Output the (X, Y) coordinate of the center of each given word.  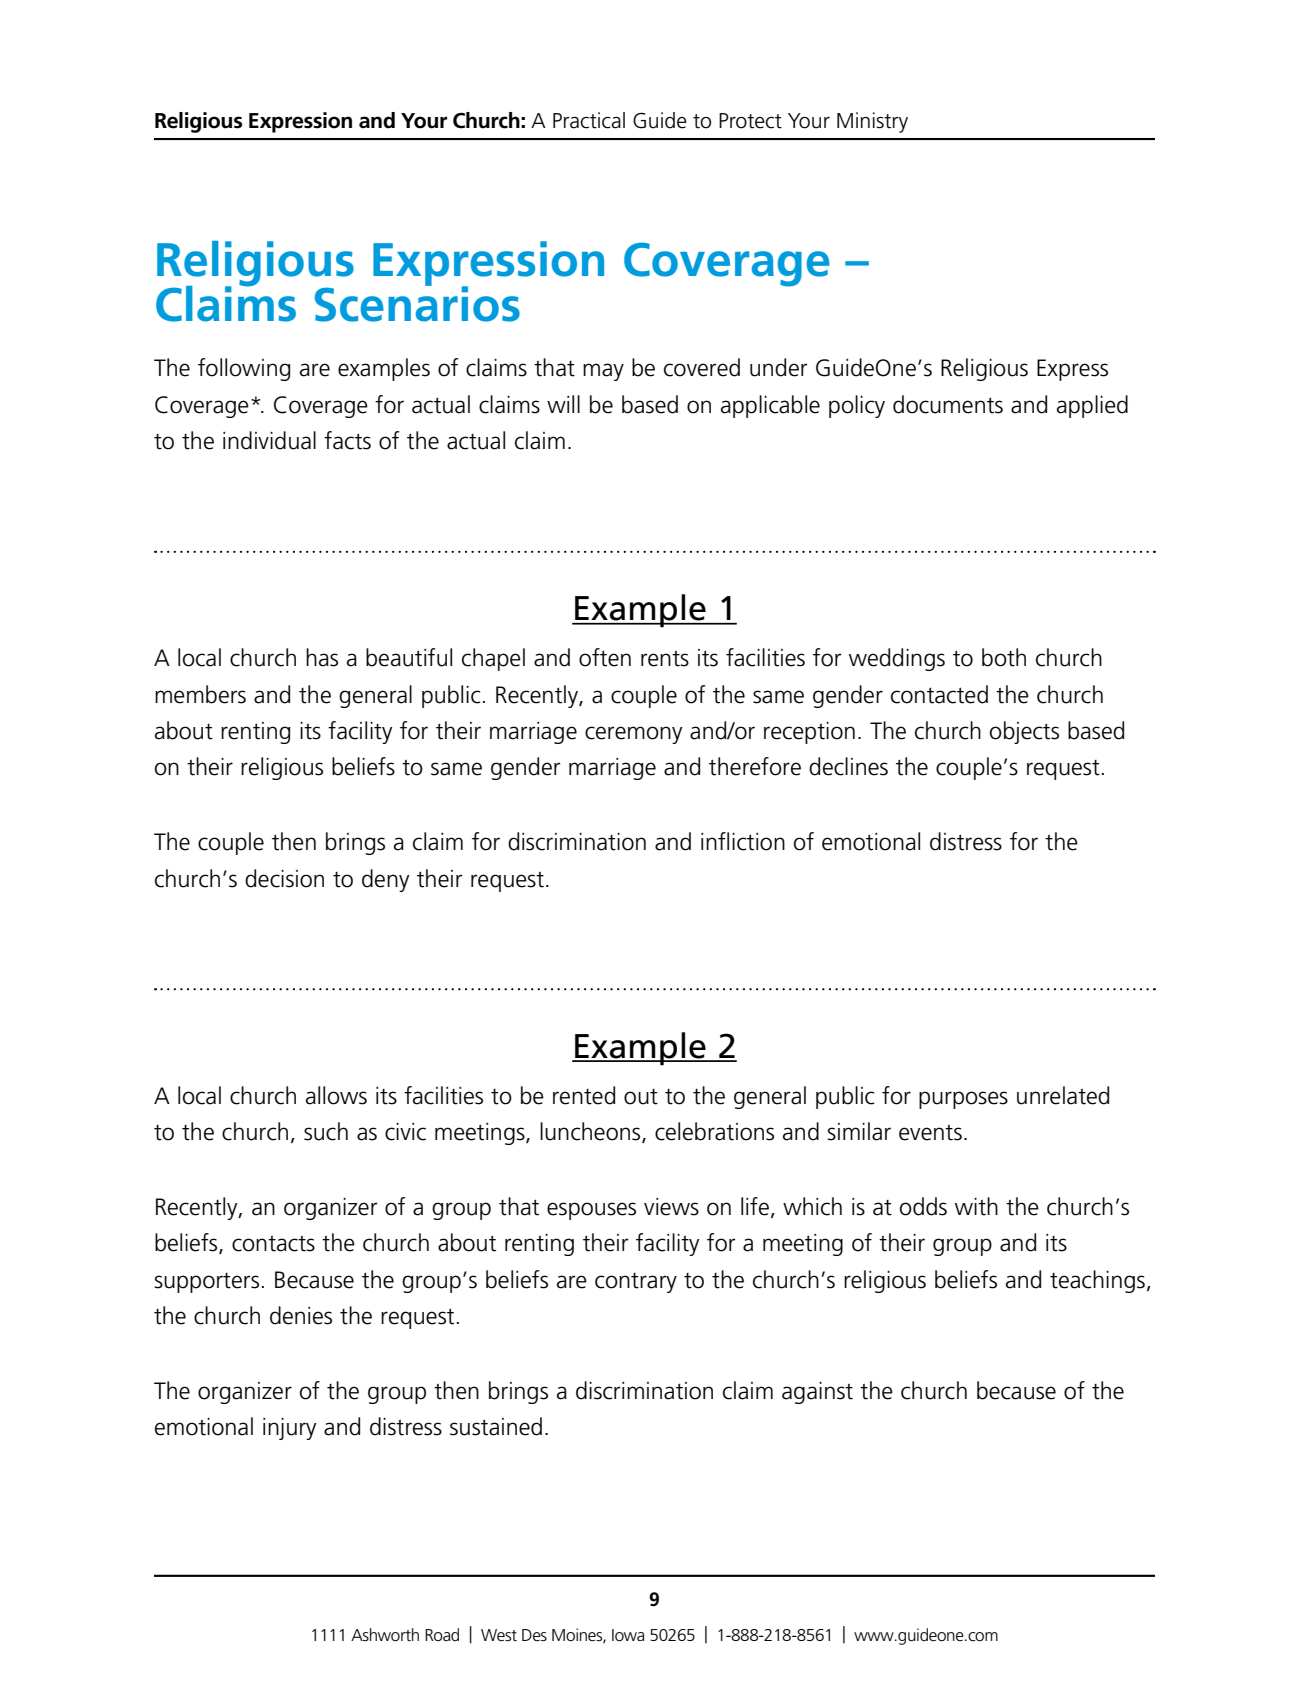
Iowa (628, 1635)
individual (269, 440)
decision (284, 878)
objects (1024, 732)
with (976, 1206)
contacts (273, 1243)
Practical (589, 120)
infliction (743, 841)
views (671, 1207)
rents (665, 658)
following (244, 369)
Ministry (872, 122)
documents (948, 404)
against (817, 1393)
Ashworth (385, 1635)
